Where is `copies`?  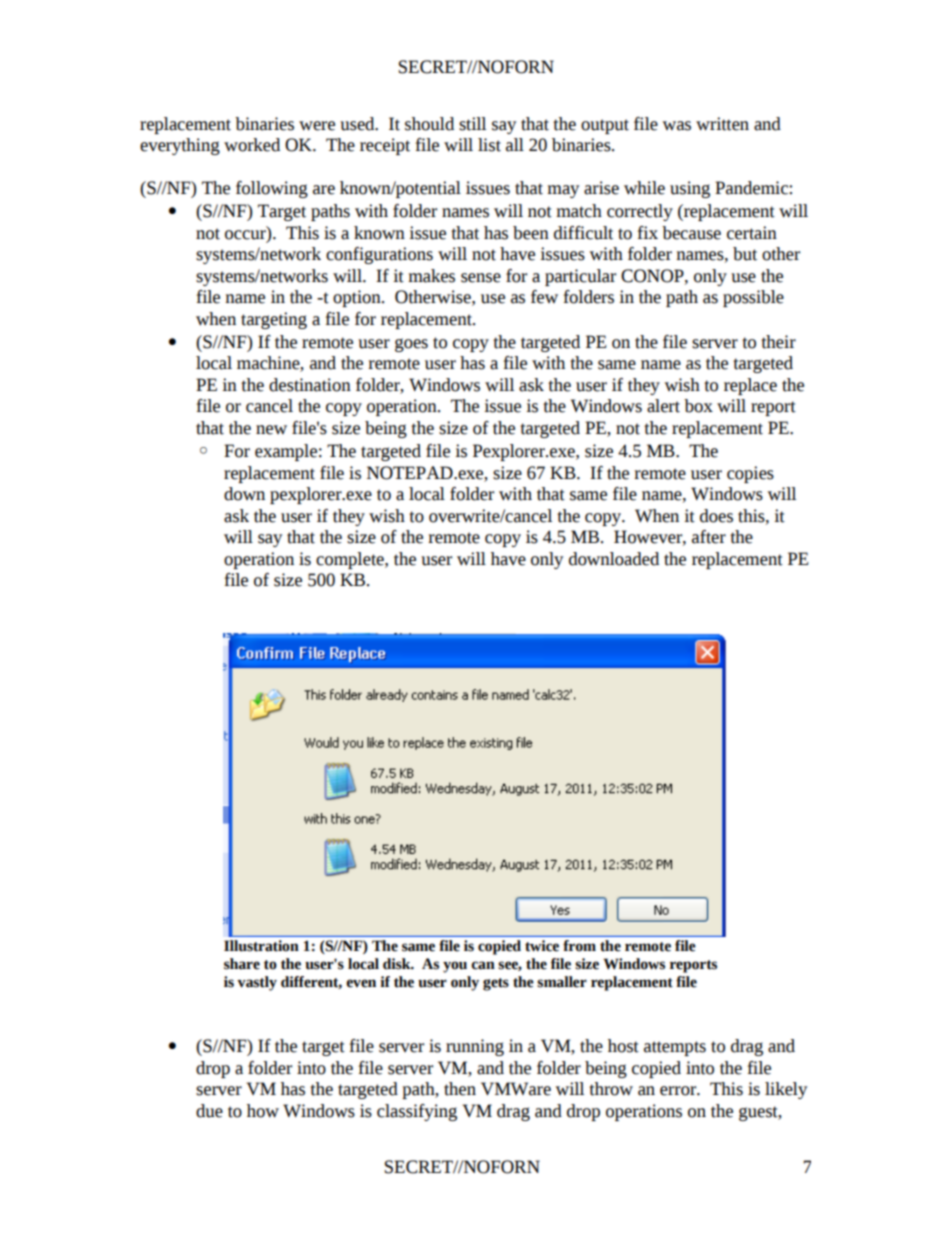
copies is located at coordinates (750, 474).
